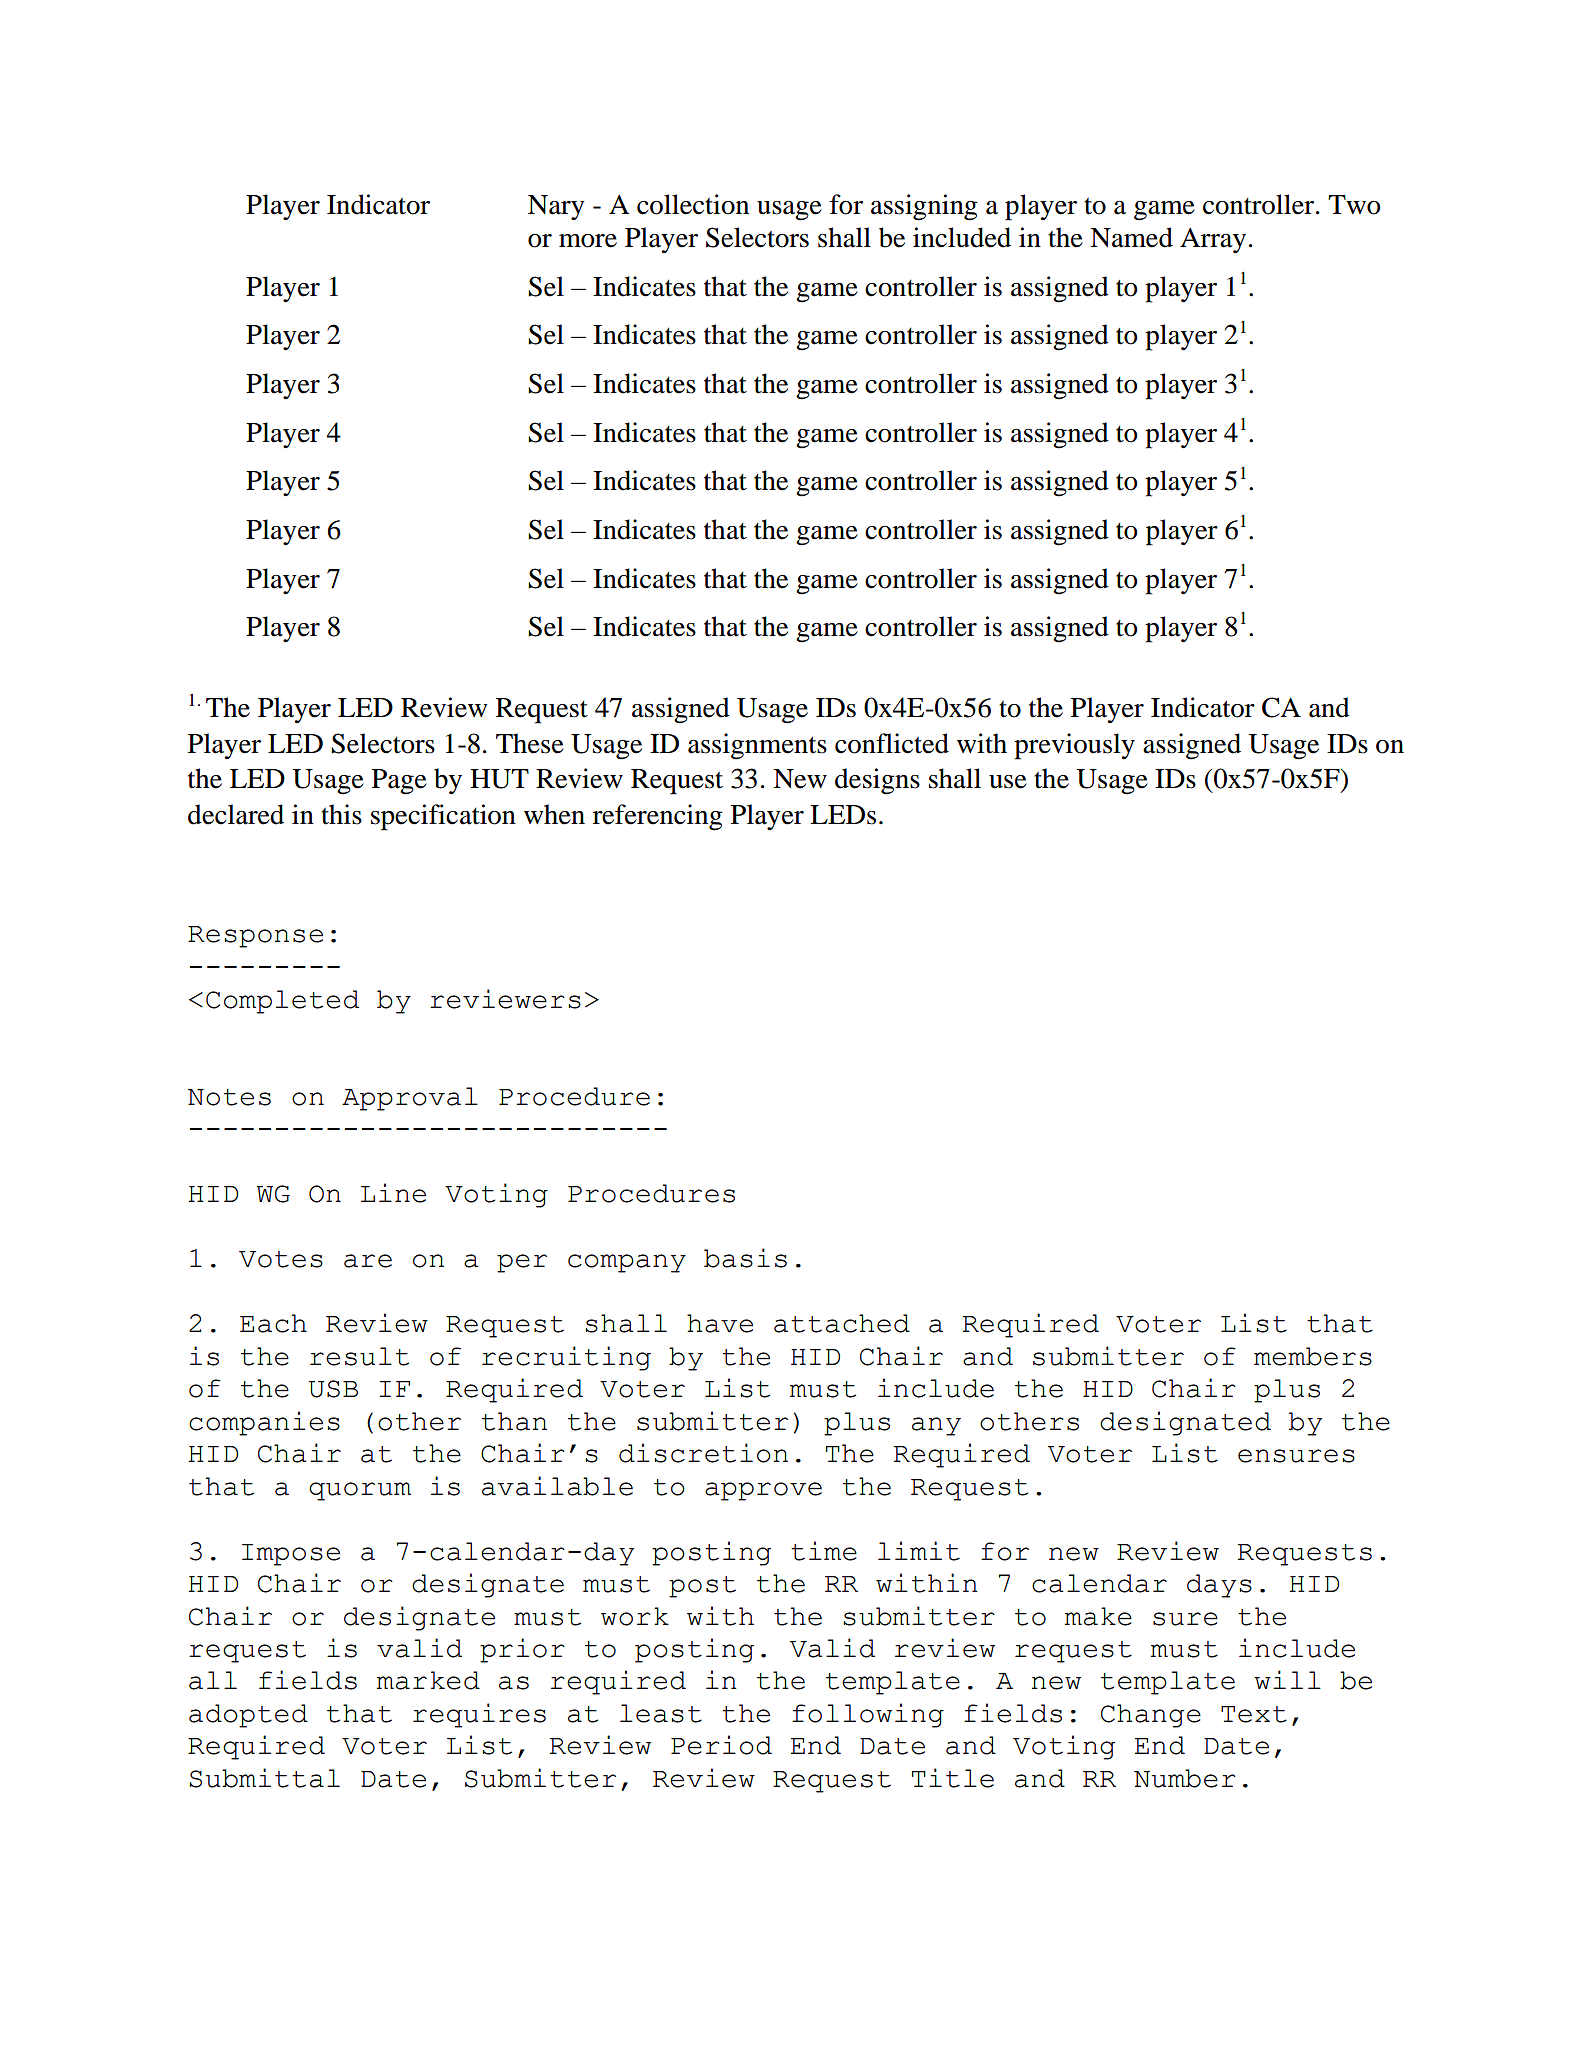  Describe the element at coordinates (757, 746) in the document. I see `assignments` at that location.
